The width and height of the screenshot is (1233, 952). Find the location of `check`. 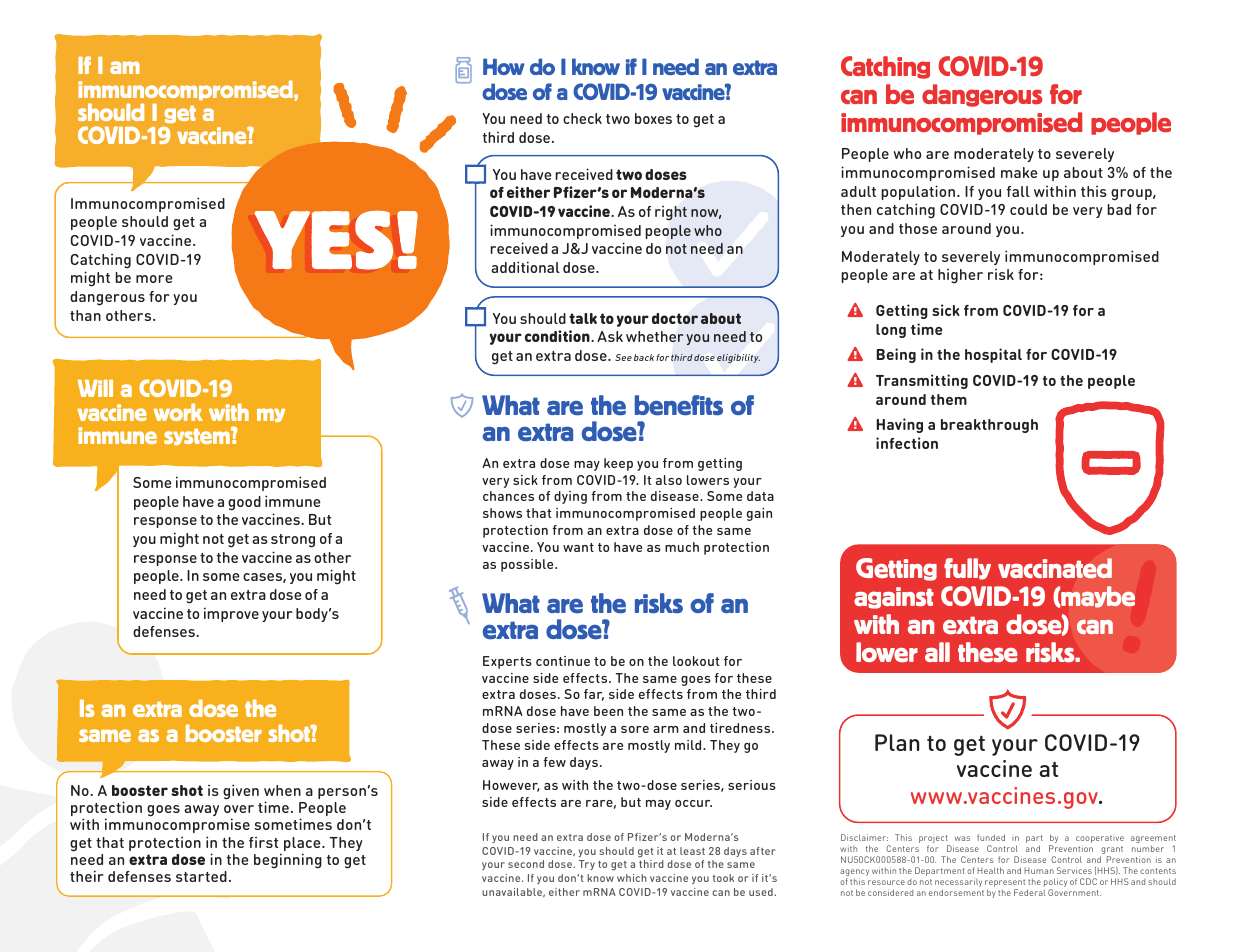

check is located at coordinates (582, 118).
